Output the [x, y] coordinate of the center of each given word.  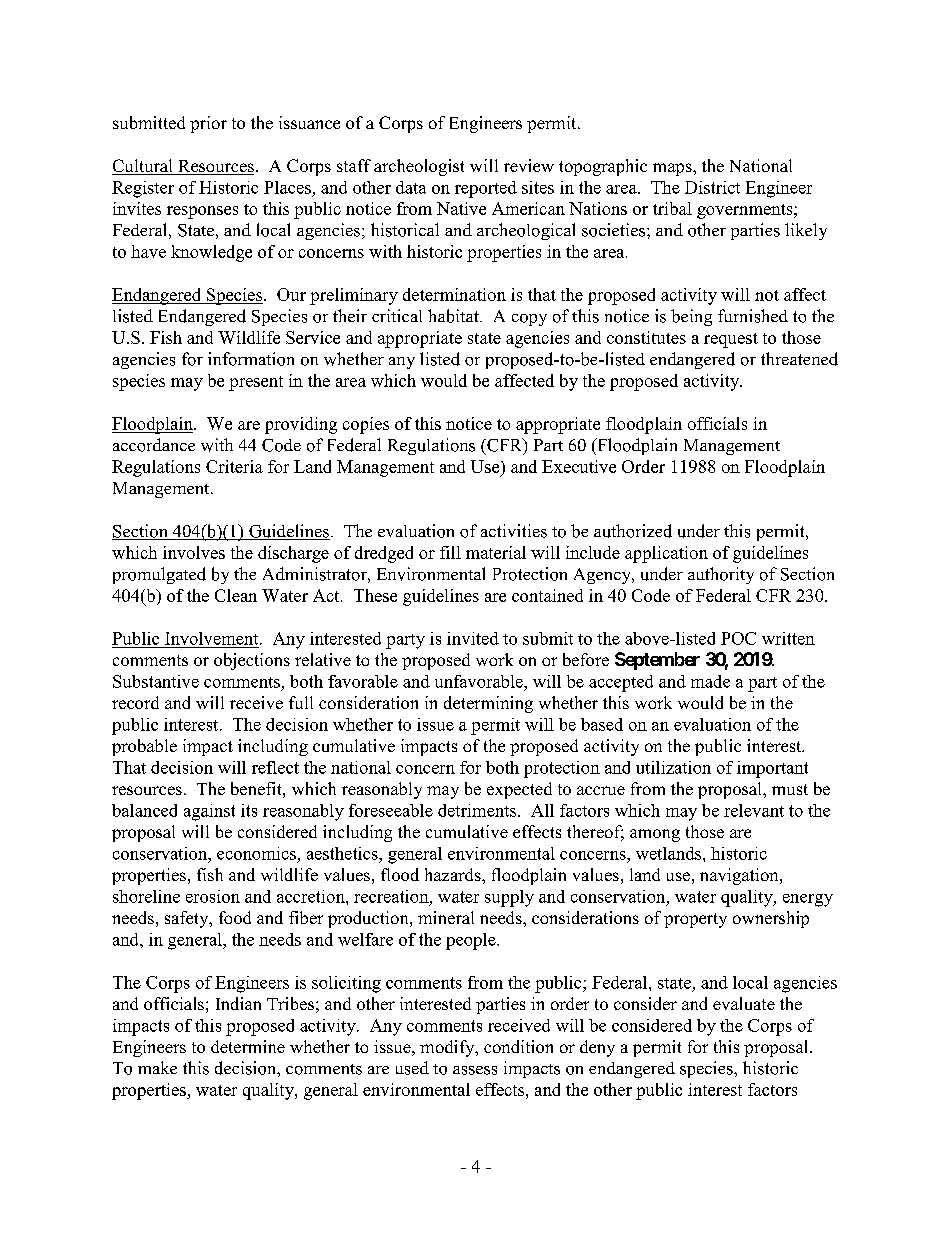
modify [448, 1048]
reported [486, 189]
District [712, 187]
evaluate [744, 1003]
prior [208, 124]
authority [721, 575]
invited [473, 638]
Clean [236, 595]
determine [248, 1046]
